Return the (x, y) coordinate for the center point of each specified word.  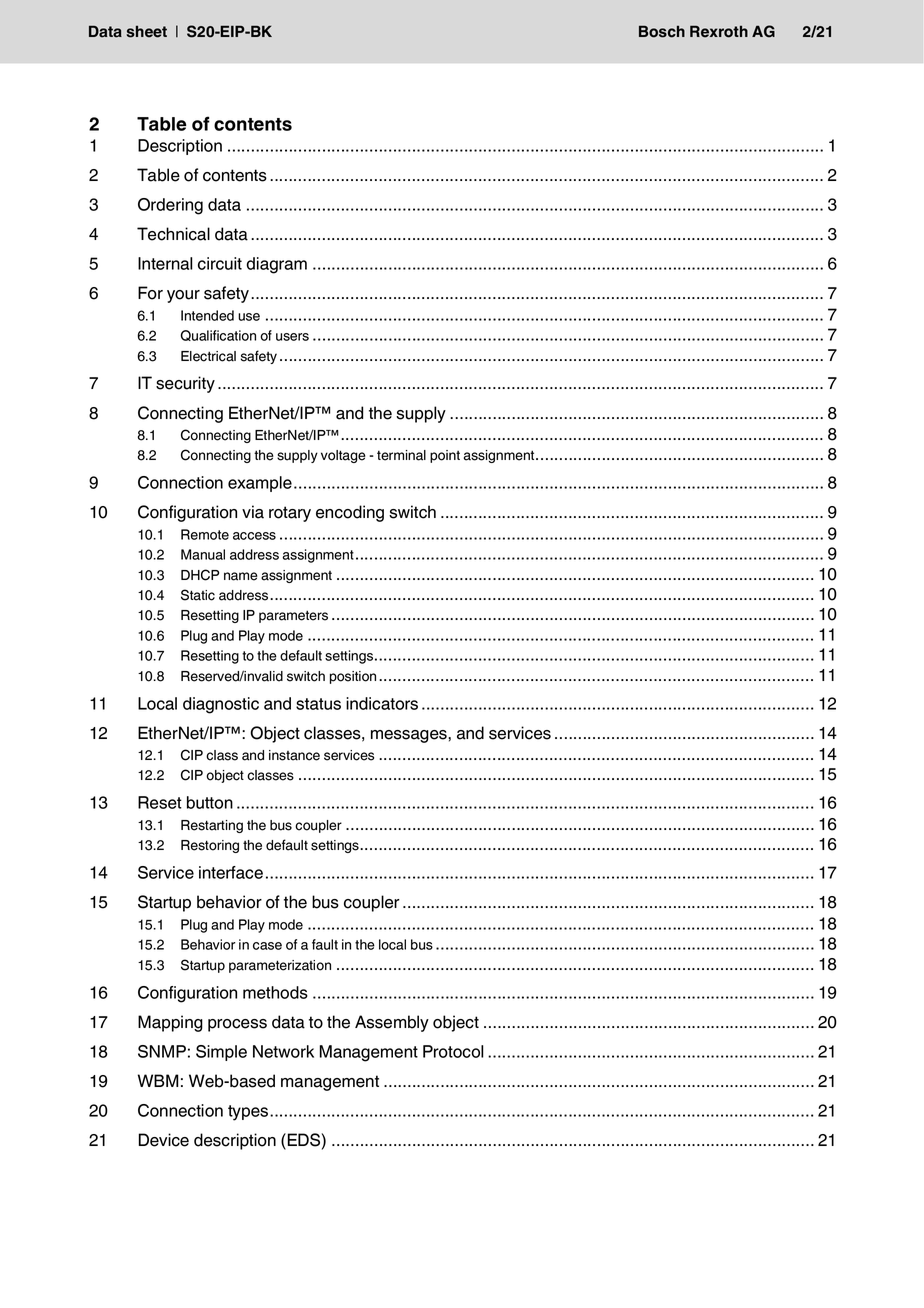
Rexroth (719, 31)
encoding (350, 513)
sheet (147, 32)
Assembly (392, 1023)
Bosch (662, 32)
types (248, 1113)
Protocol (453, 1051)
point (445, 456)
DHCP (200, 575)
